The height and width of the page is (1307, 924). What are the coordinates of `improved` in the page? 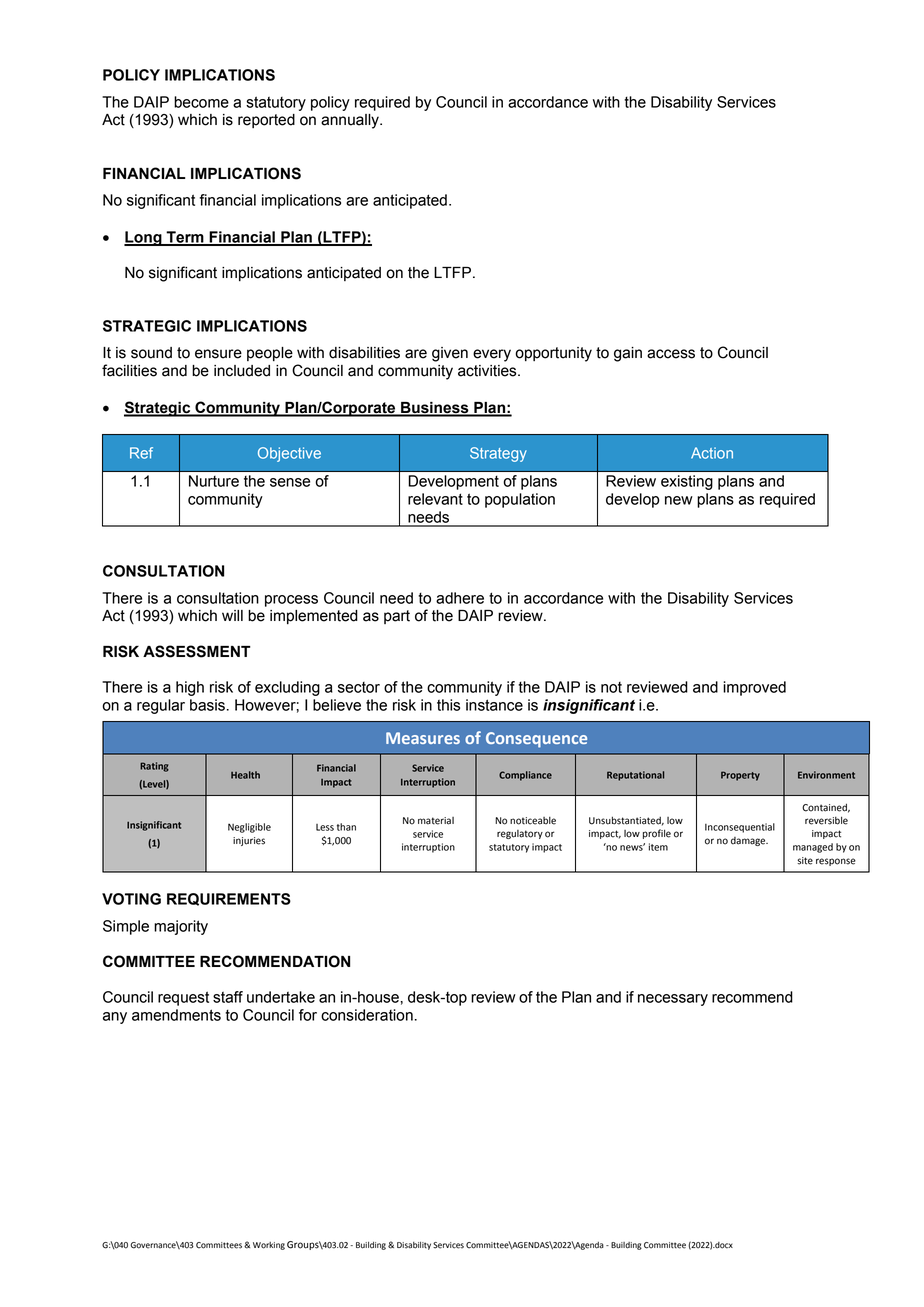 It's located at (754, 688).
